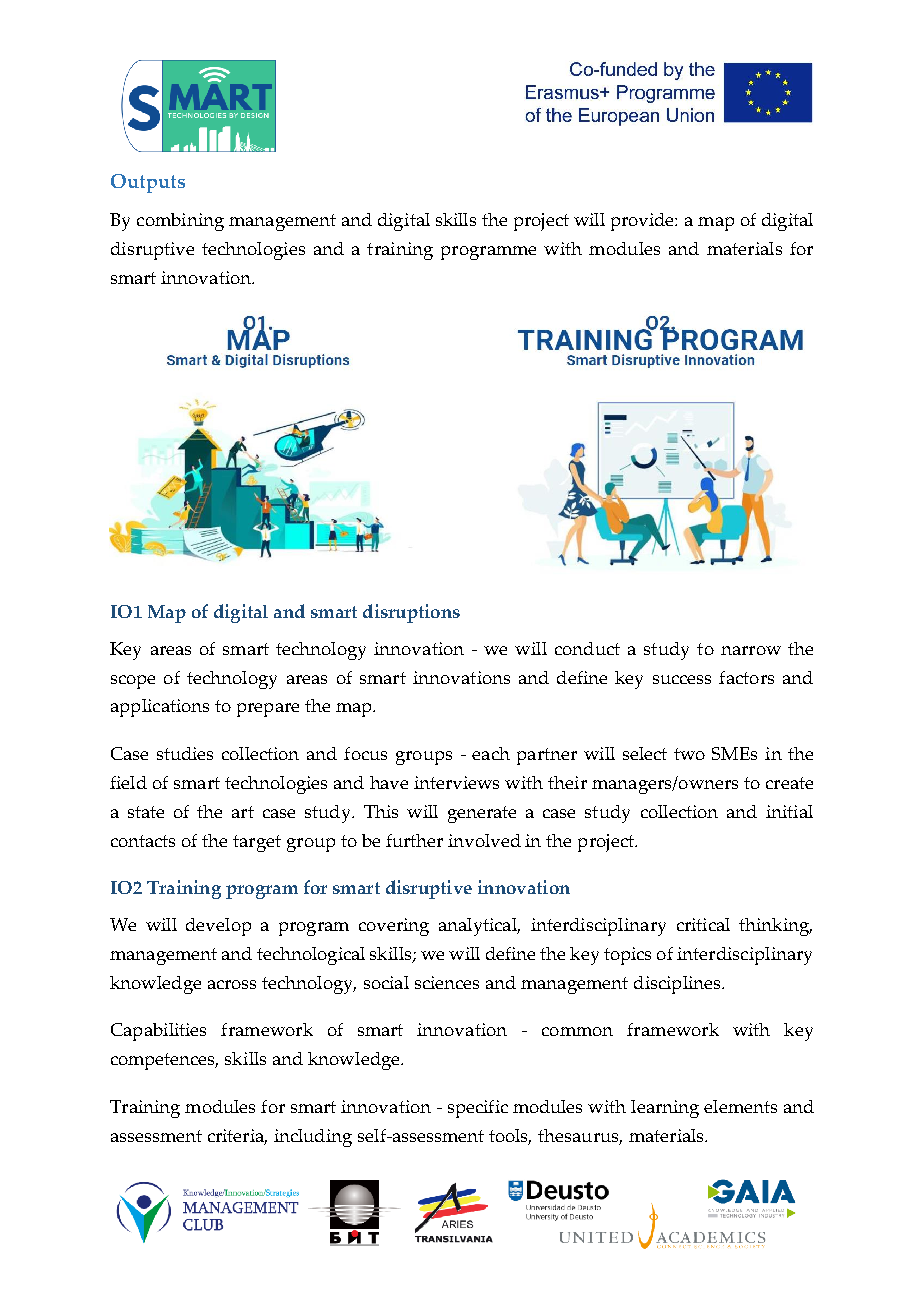  What do you see at coordinates (148, 183) in the screenshot?
I see `Outputs` at bounding box center [148, 183].
